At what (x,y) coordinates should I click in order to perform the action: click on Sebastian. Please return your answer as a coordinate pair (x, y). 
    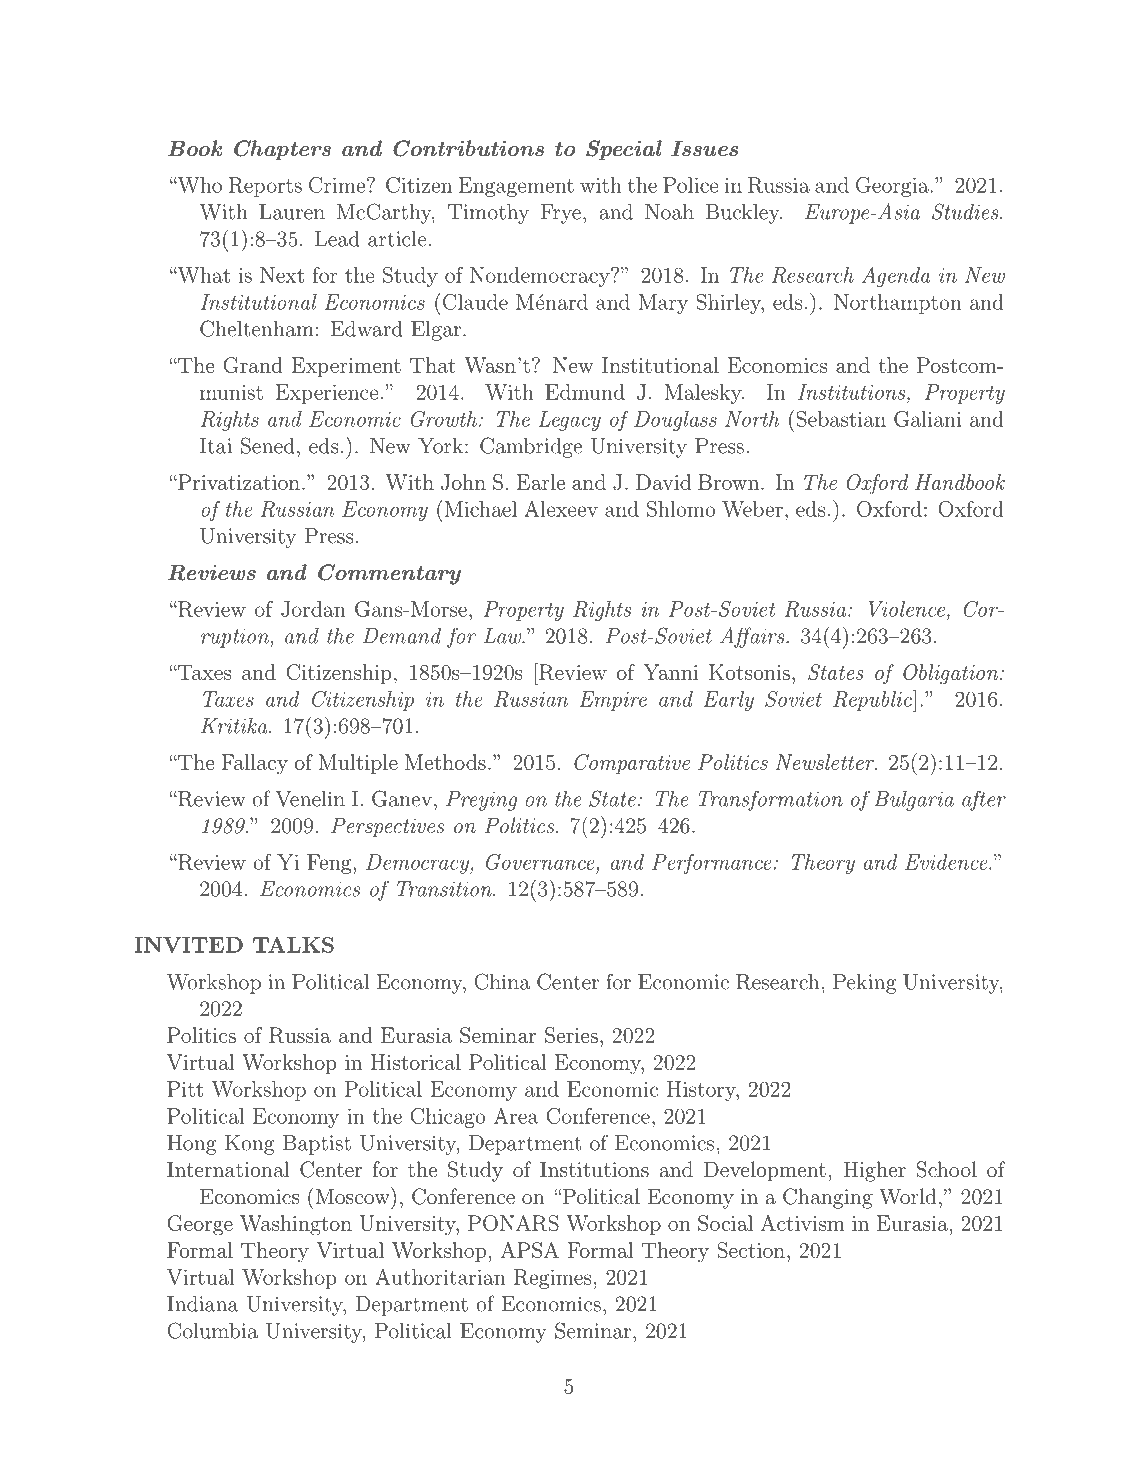
    Looking at the image, I should click on (841, 419).
